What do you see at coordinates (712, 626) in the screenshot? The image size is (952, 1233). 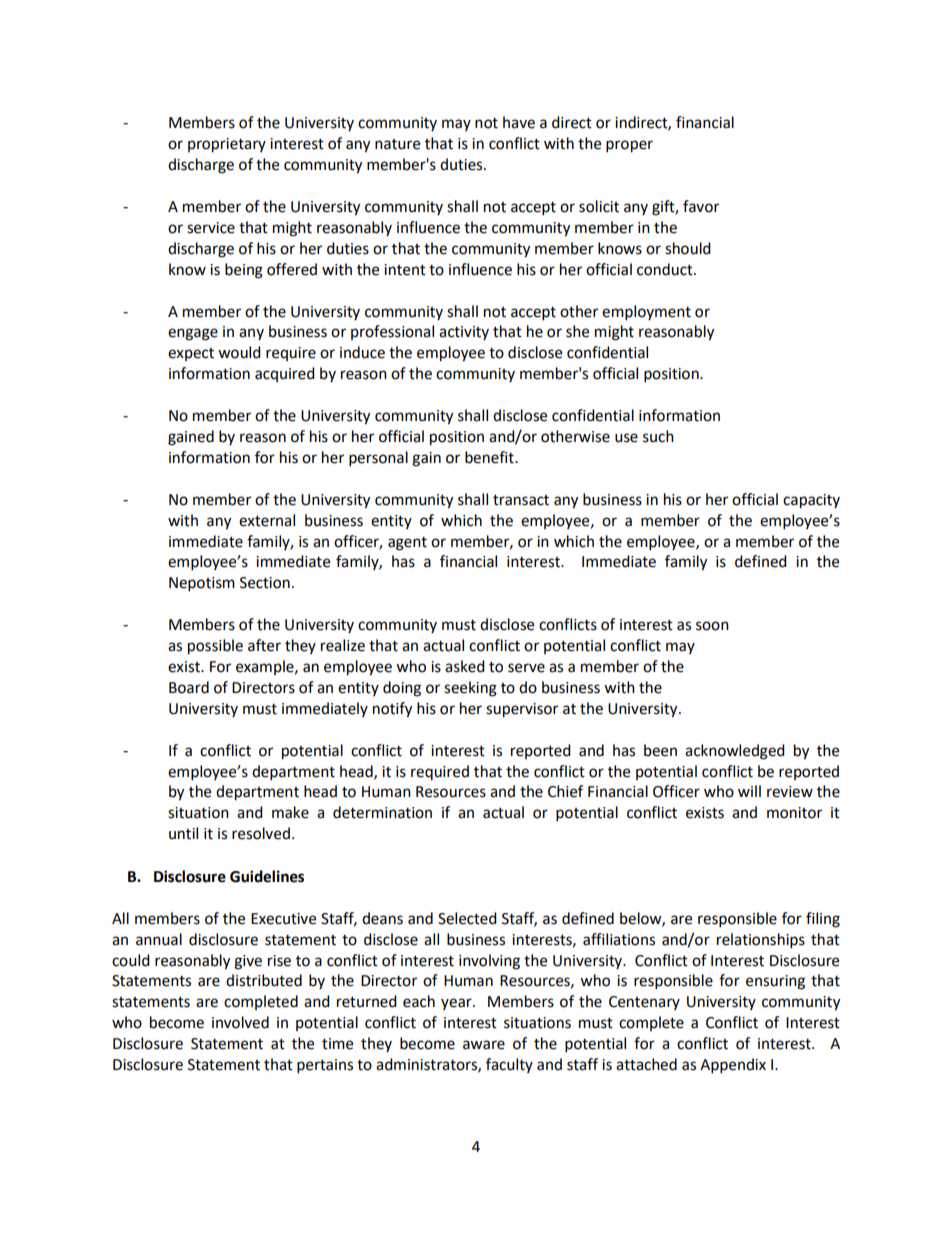 I see `soon` at bounding box center [712, 626].
